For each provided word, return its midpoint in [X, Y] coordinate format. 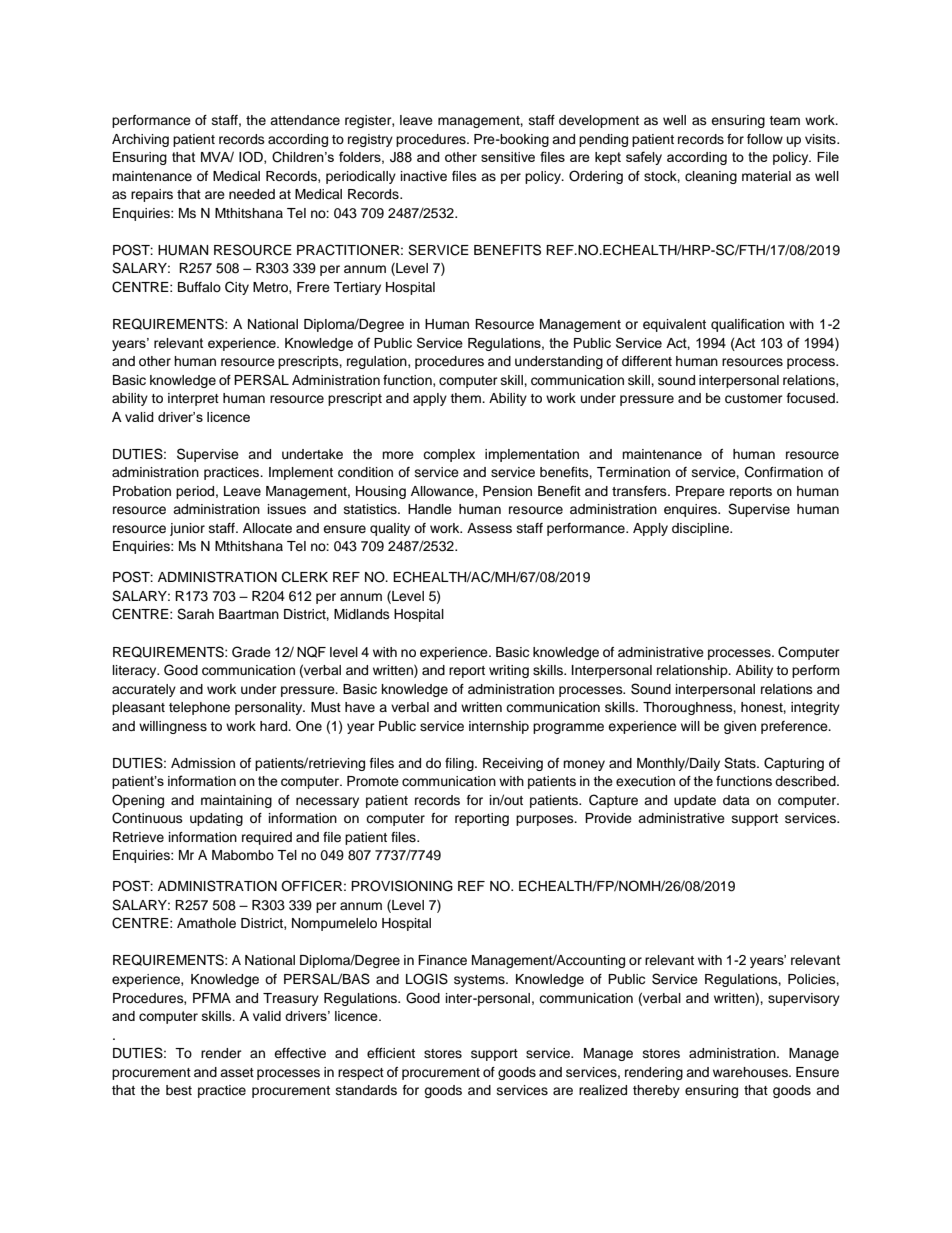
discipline [701, 529]
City [237, 288]
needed [252, 194]
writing [509, 671]
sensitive [508, 157]
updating [216, 819]
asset [237, 1072]
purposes [546, 820]
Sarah [195, 614]
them [466, 398]
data [736, 800]
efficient [391, 1053]
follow [765, 139]
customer [754, 399]
